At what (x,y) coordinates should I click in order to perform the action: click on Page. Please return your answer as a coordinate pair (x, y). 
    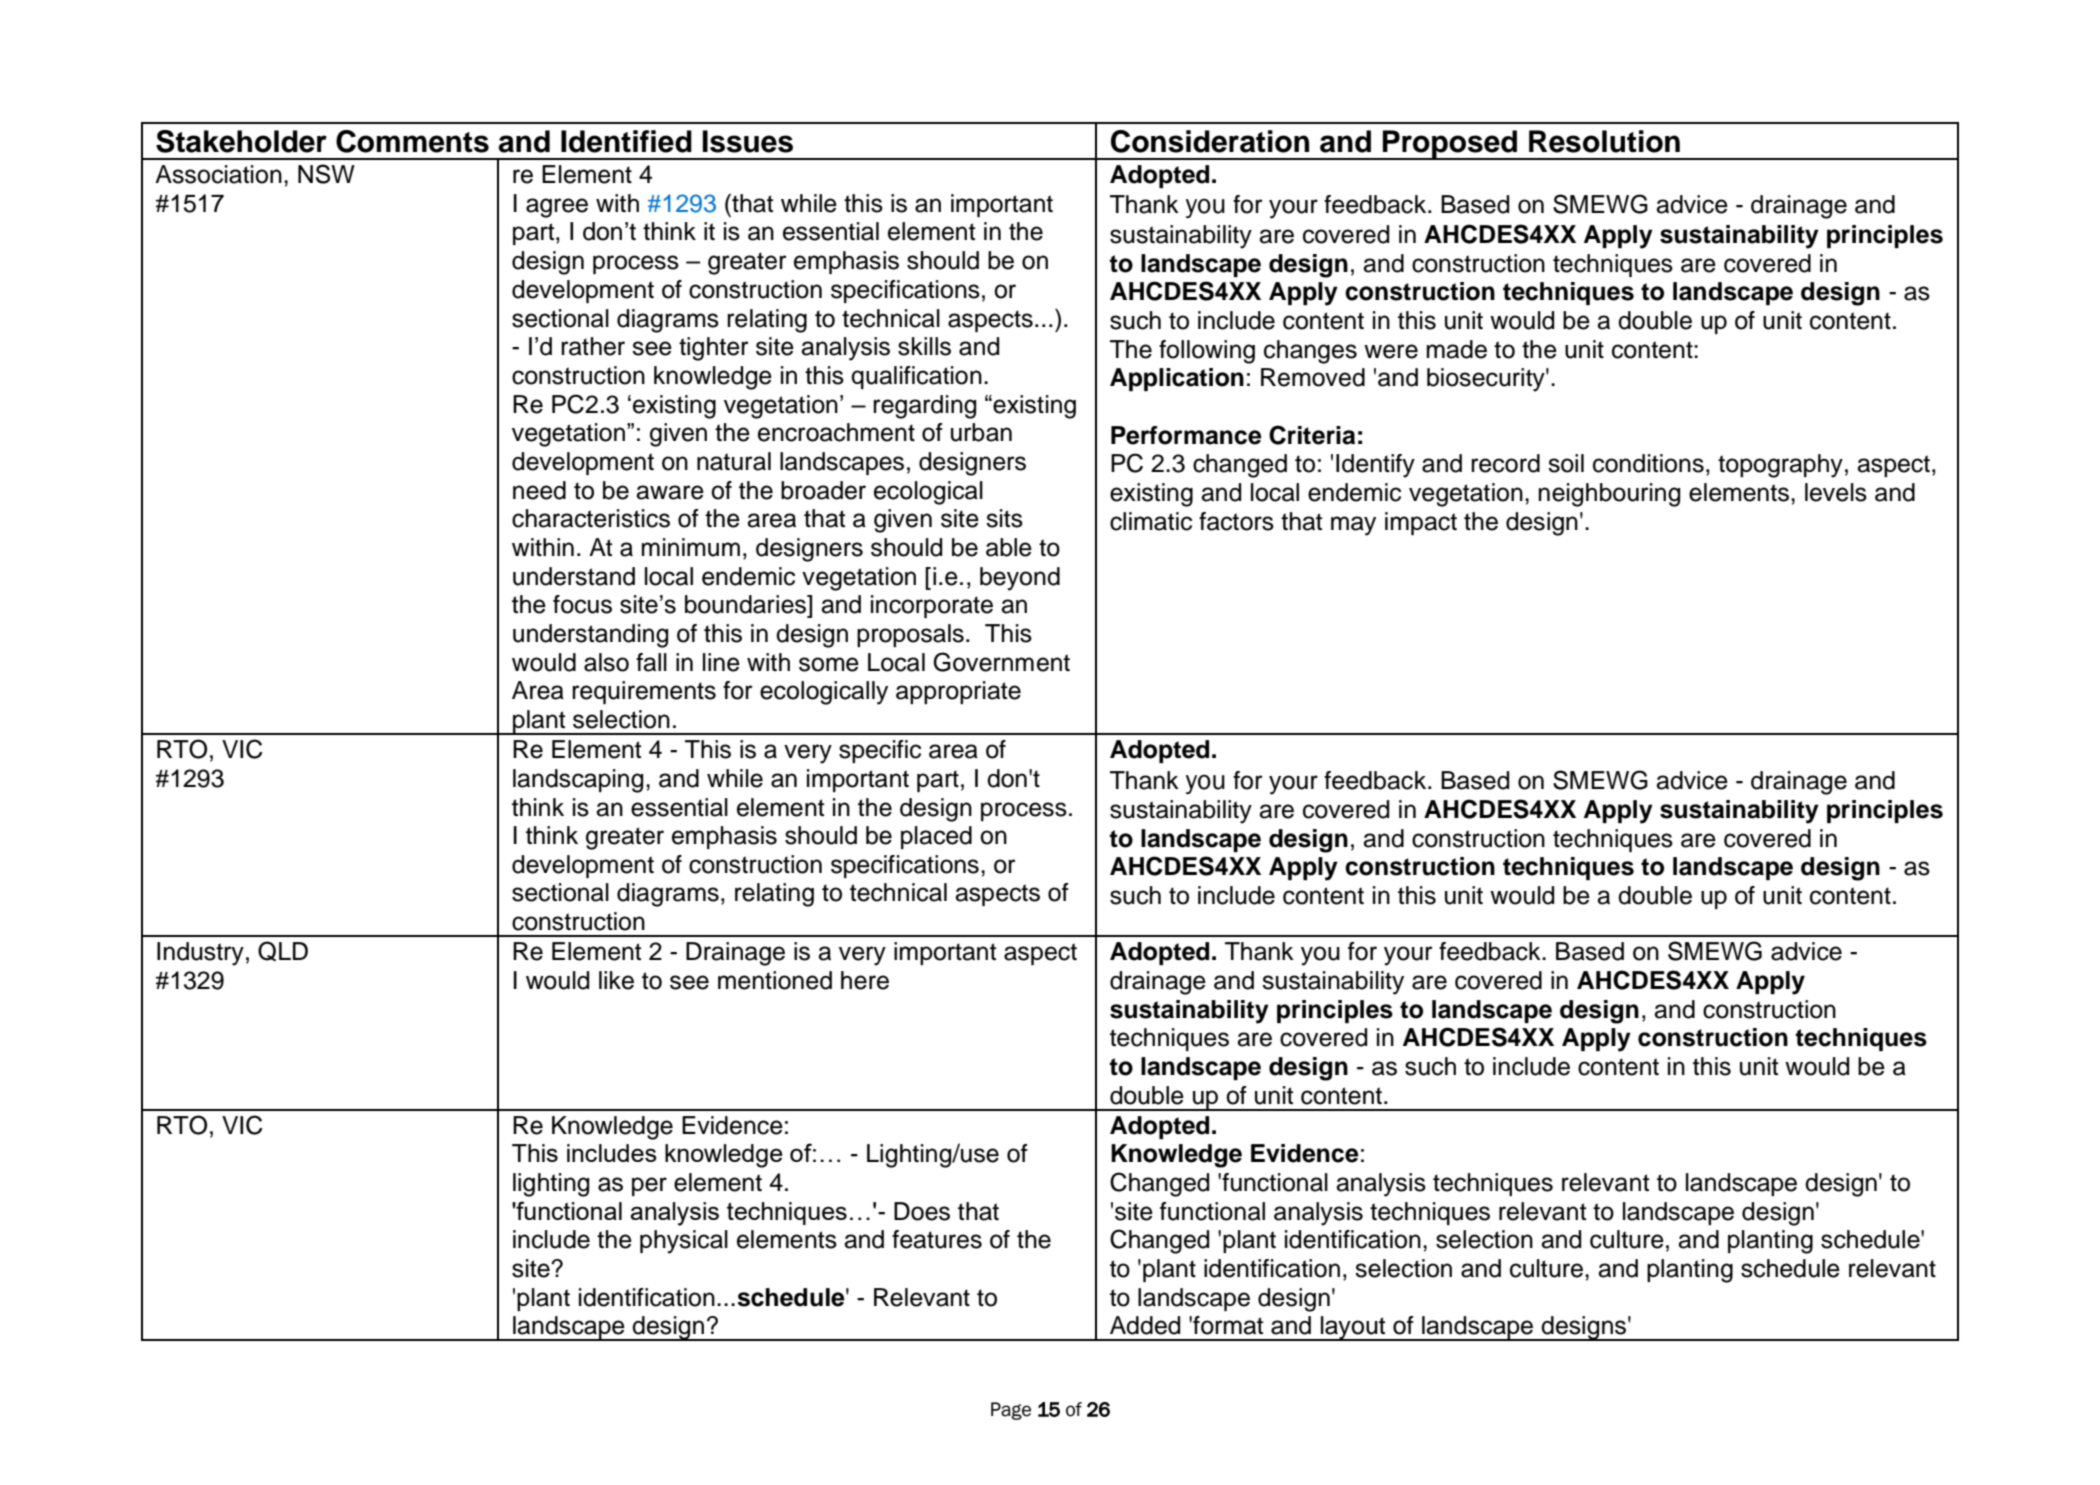
    Looking at the image, I should click on (1011, 1411).
